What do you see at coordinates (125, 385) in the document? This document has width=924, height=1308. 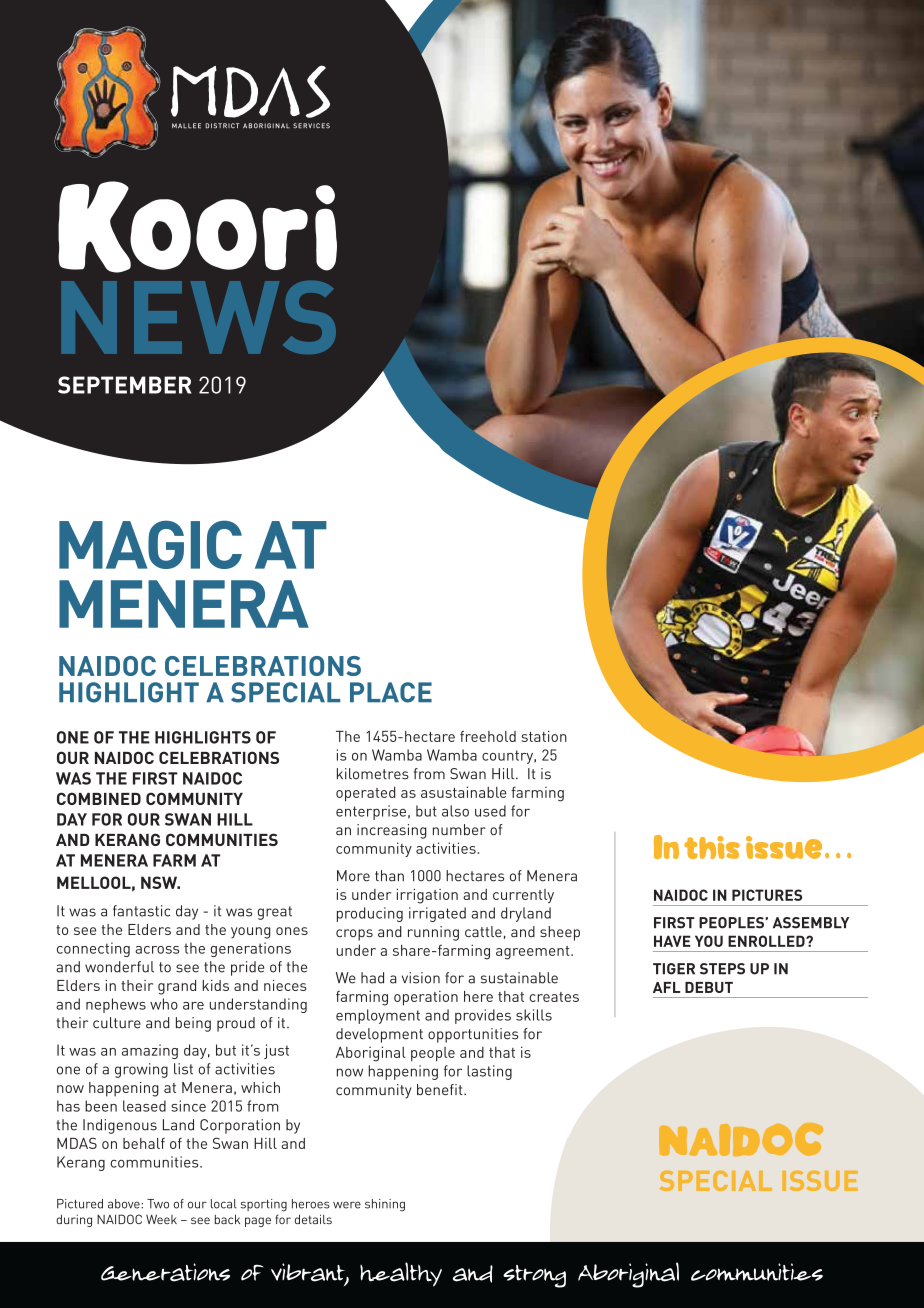 I see `SEPTEMBER` at bounding box center [125, 385].
